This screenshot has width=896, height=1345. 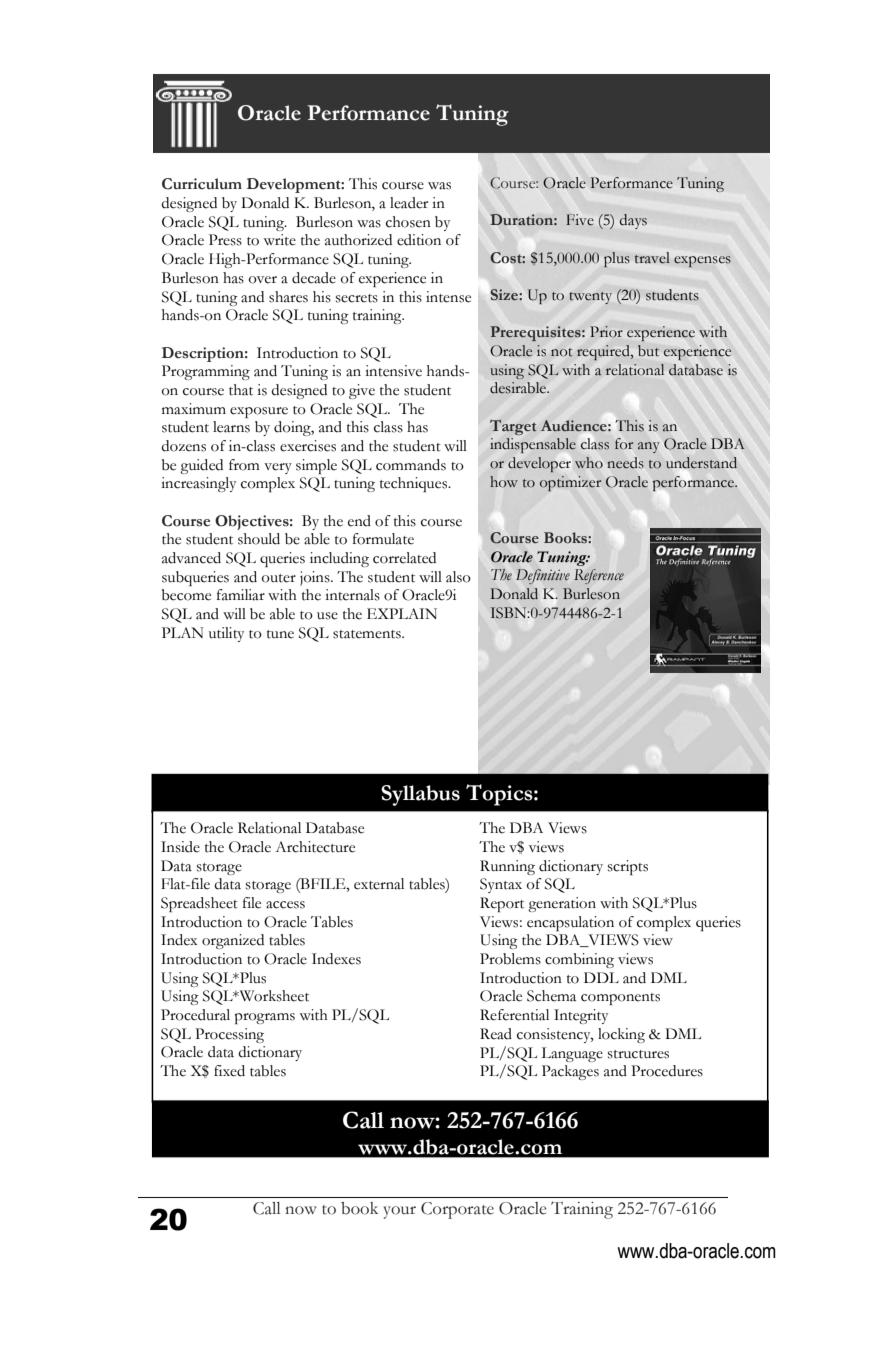 I want to click on Corporate, so click(x=457, y=1210).
